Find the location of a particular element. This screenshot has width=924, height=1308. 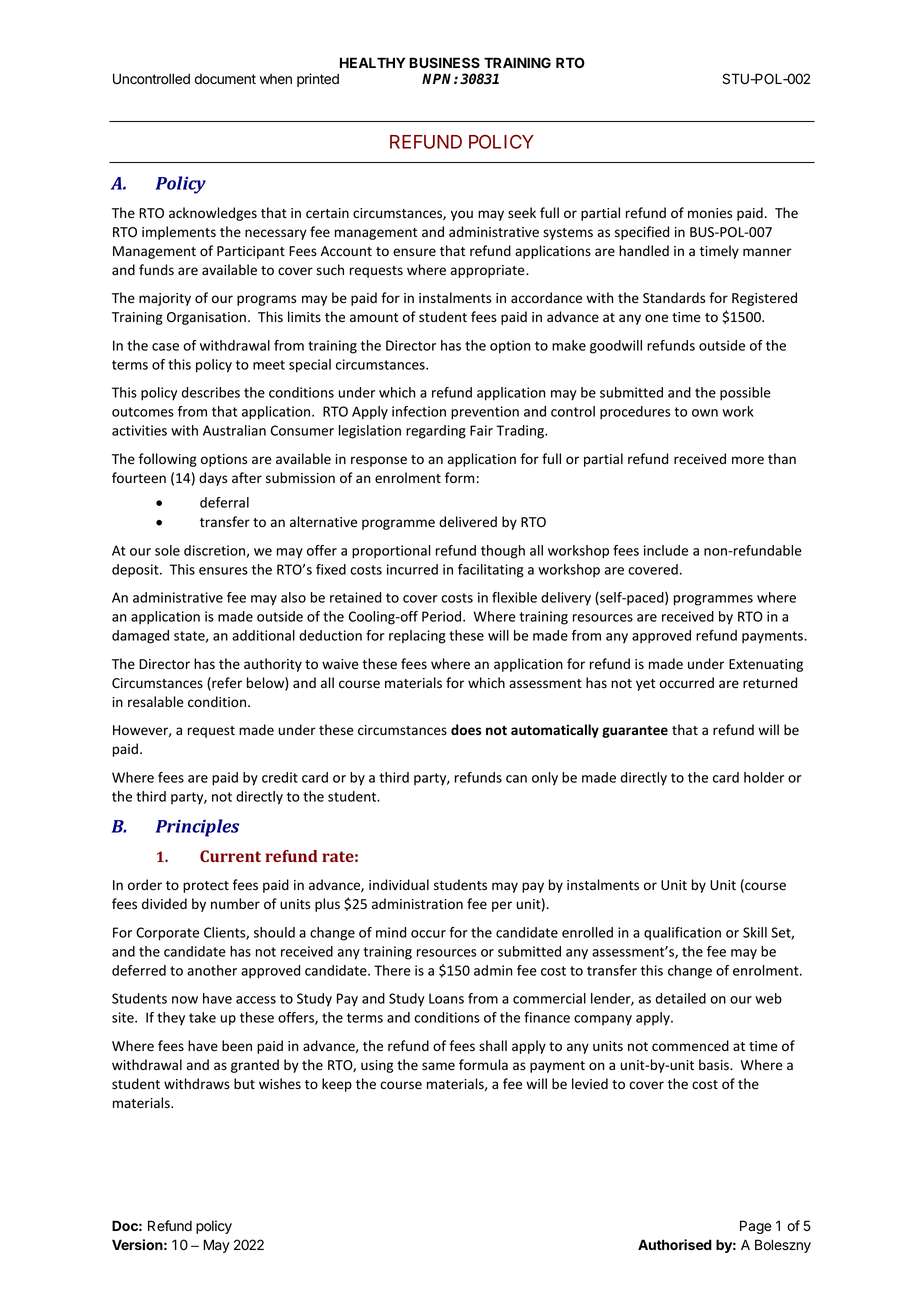

Organisation is located at coordinates (206, 318).
